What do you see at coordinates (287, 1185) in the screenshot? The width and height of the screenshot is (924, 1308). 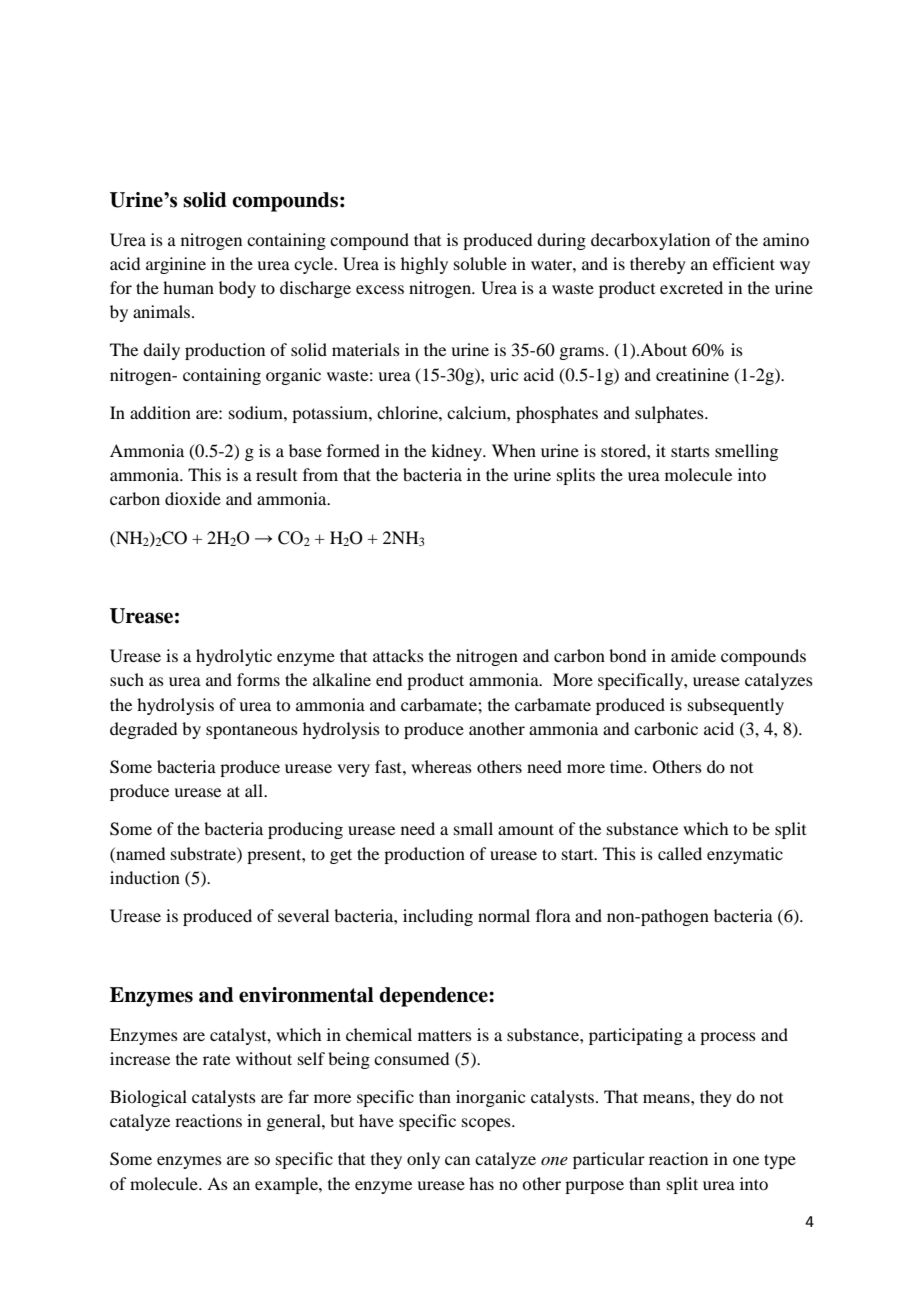 I see `example` at bounding box center [287, 1185].
